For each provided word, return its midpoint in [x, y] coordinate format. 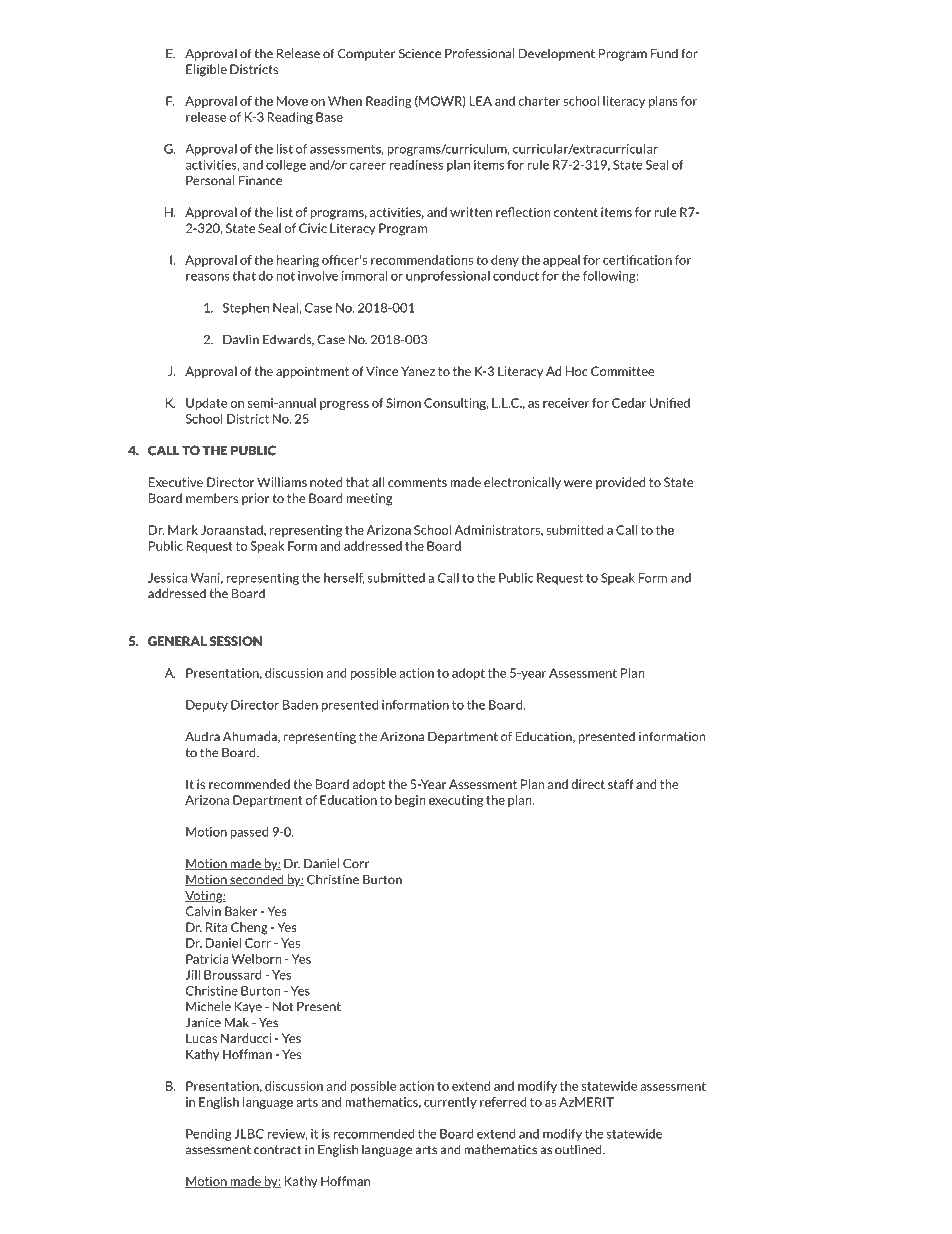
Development [557, 54]
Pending [209, 1135]
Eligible [206, 70]
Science [420, 54]
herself [344, 578]
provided [621, 483]
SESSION [236, 641]
